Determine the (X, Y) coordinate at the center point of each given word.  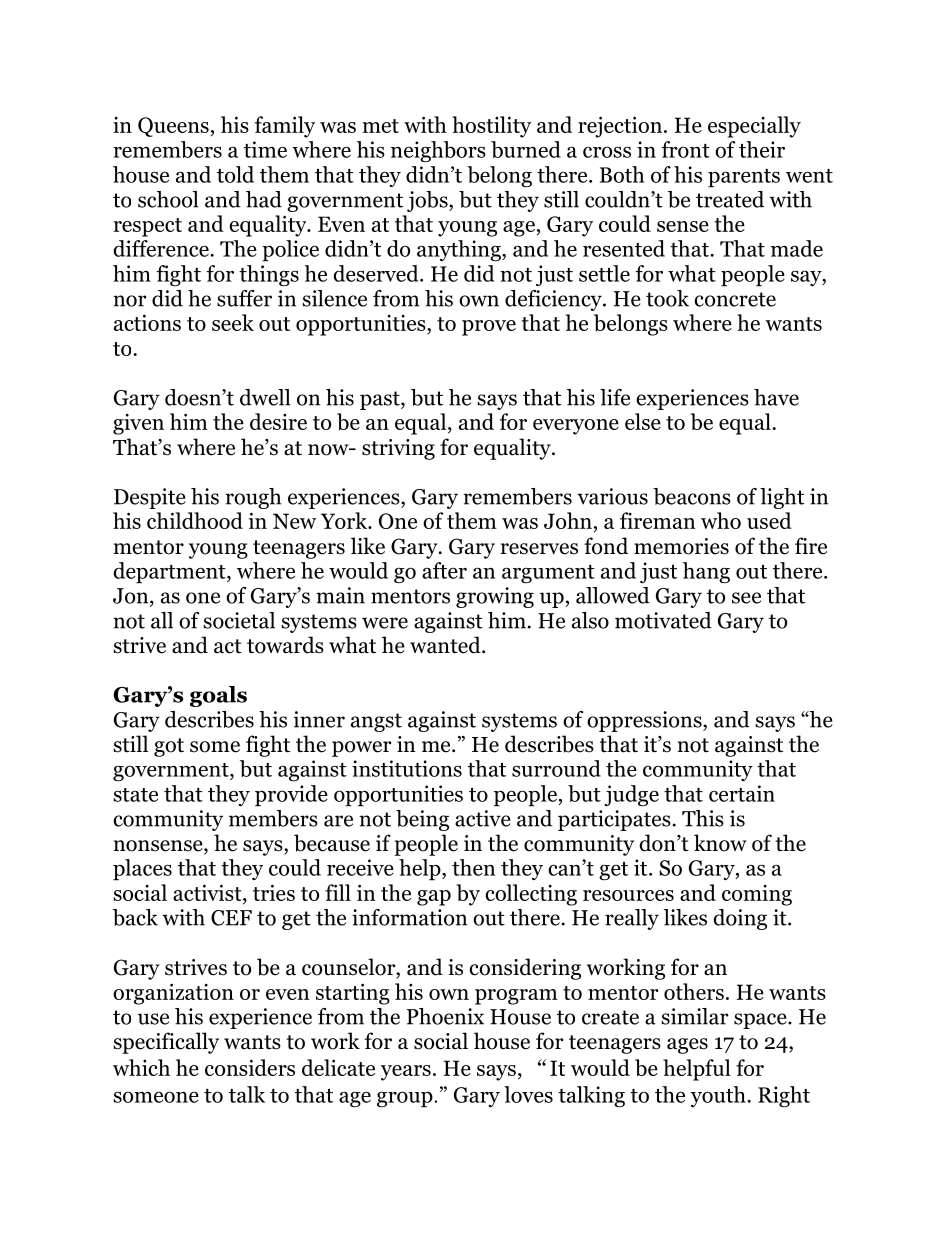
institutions (407, 768)
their (762, 149)
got (169, 747)
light (782, 498)
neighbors (438, 152)
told (235, 174)
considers (250, 1067)
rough (253, 498)
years (406, 1073)
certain (742, 793)
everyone (576, 427)
